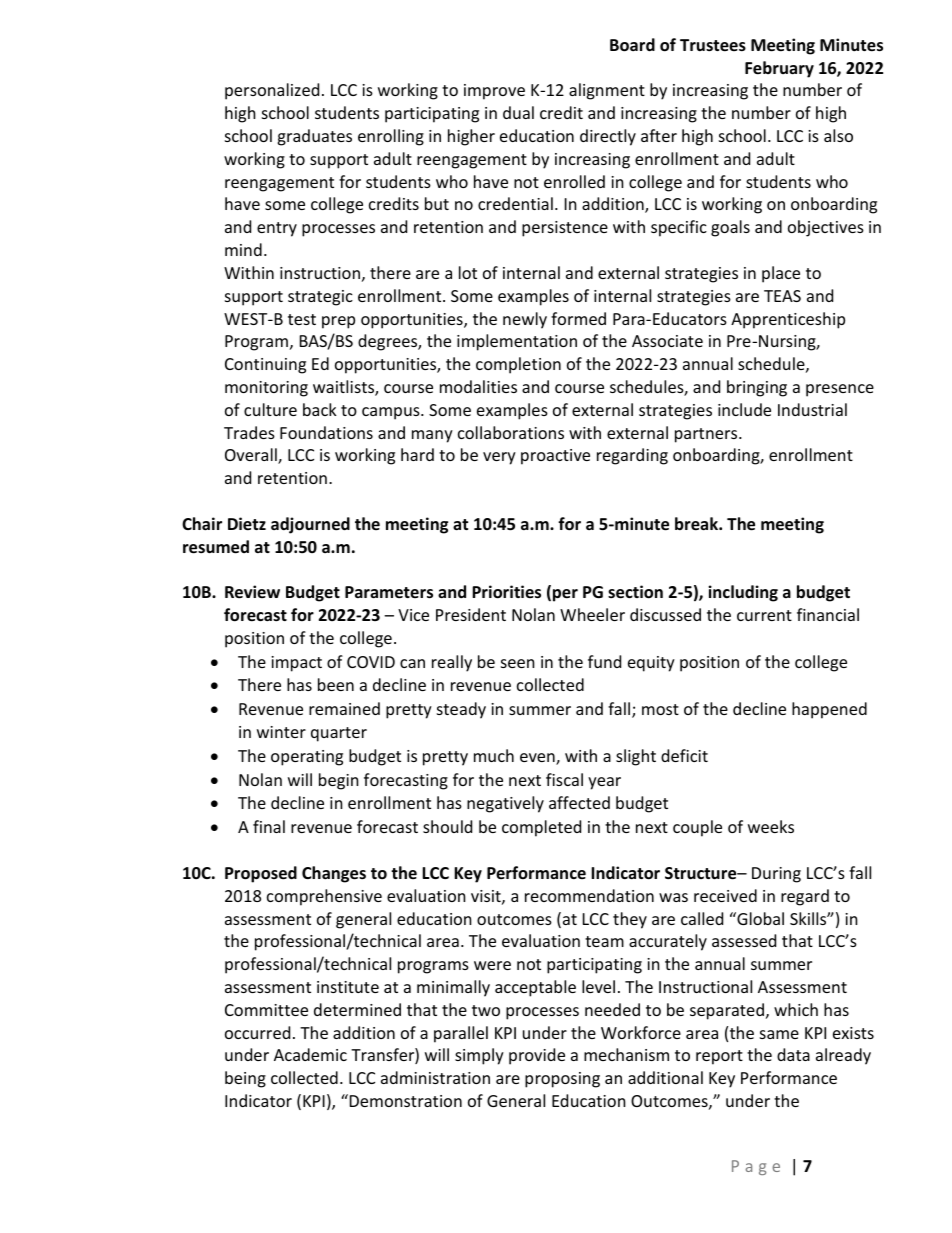 The width and height of the document is (952, 1233). What do you see at coordinates (779, 69) in the document?
I see `February` at bounding box center [779, 69].
